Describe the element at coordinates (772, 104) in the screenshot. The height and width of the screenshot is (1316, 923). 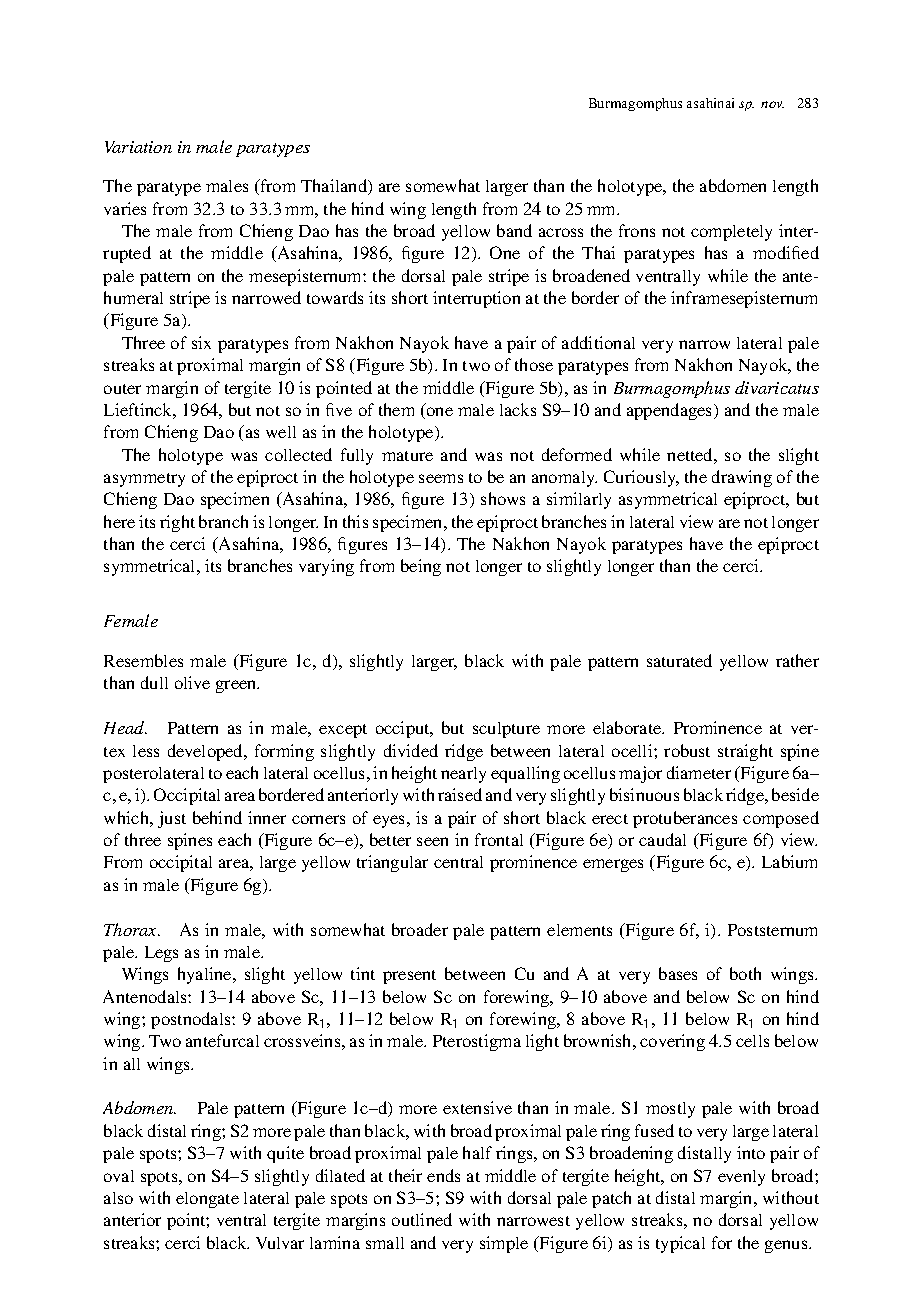
I see `nov` at that location.
